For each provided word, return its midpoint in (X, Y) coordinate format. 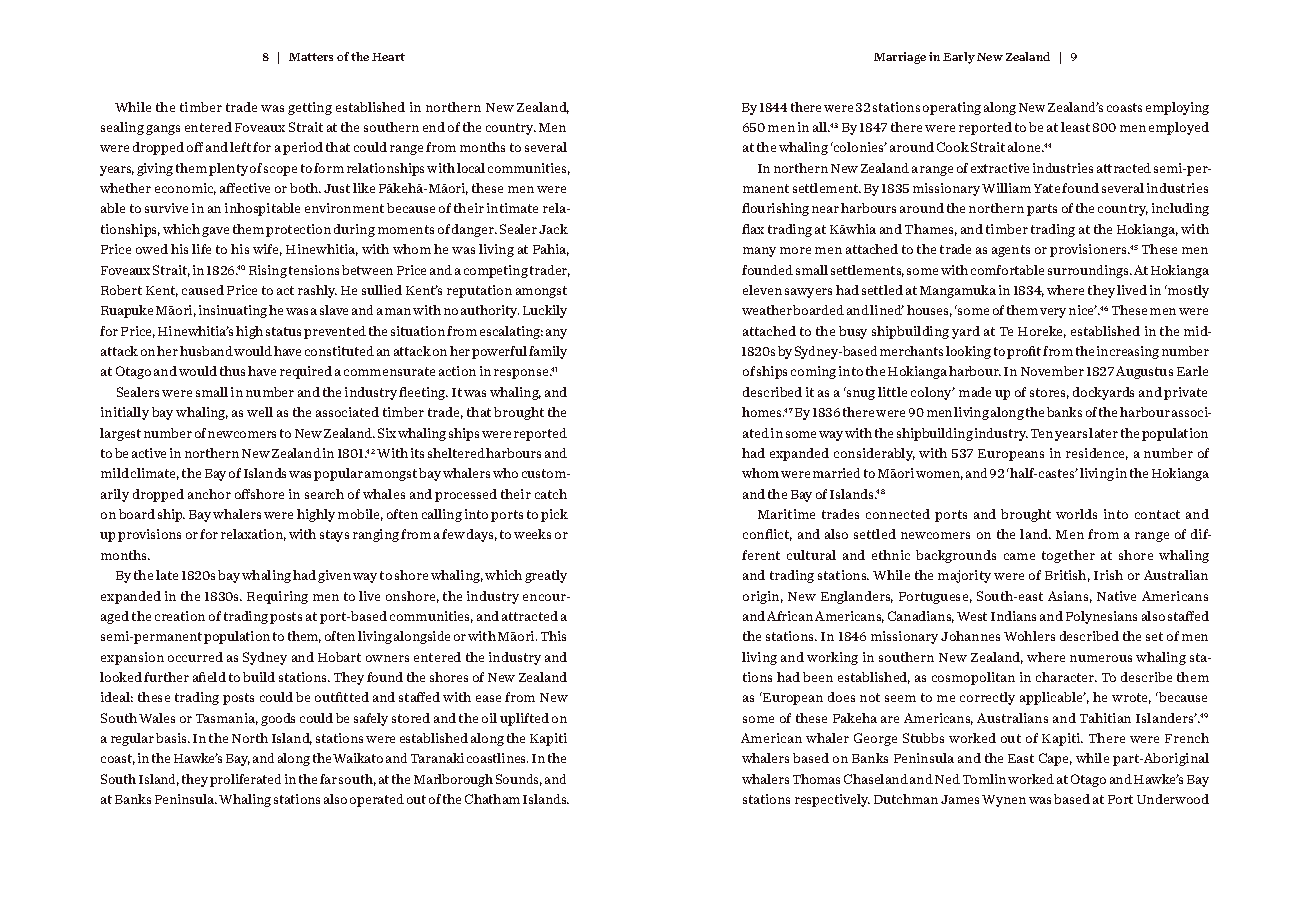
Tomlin (984, 779)
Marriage (900, 58)
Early (959, 58)
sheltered (456, 453)
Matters (311, 57)
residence (1097, 454)
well (260, 412)
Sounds (519, 780)
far (328, 779)
